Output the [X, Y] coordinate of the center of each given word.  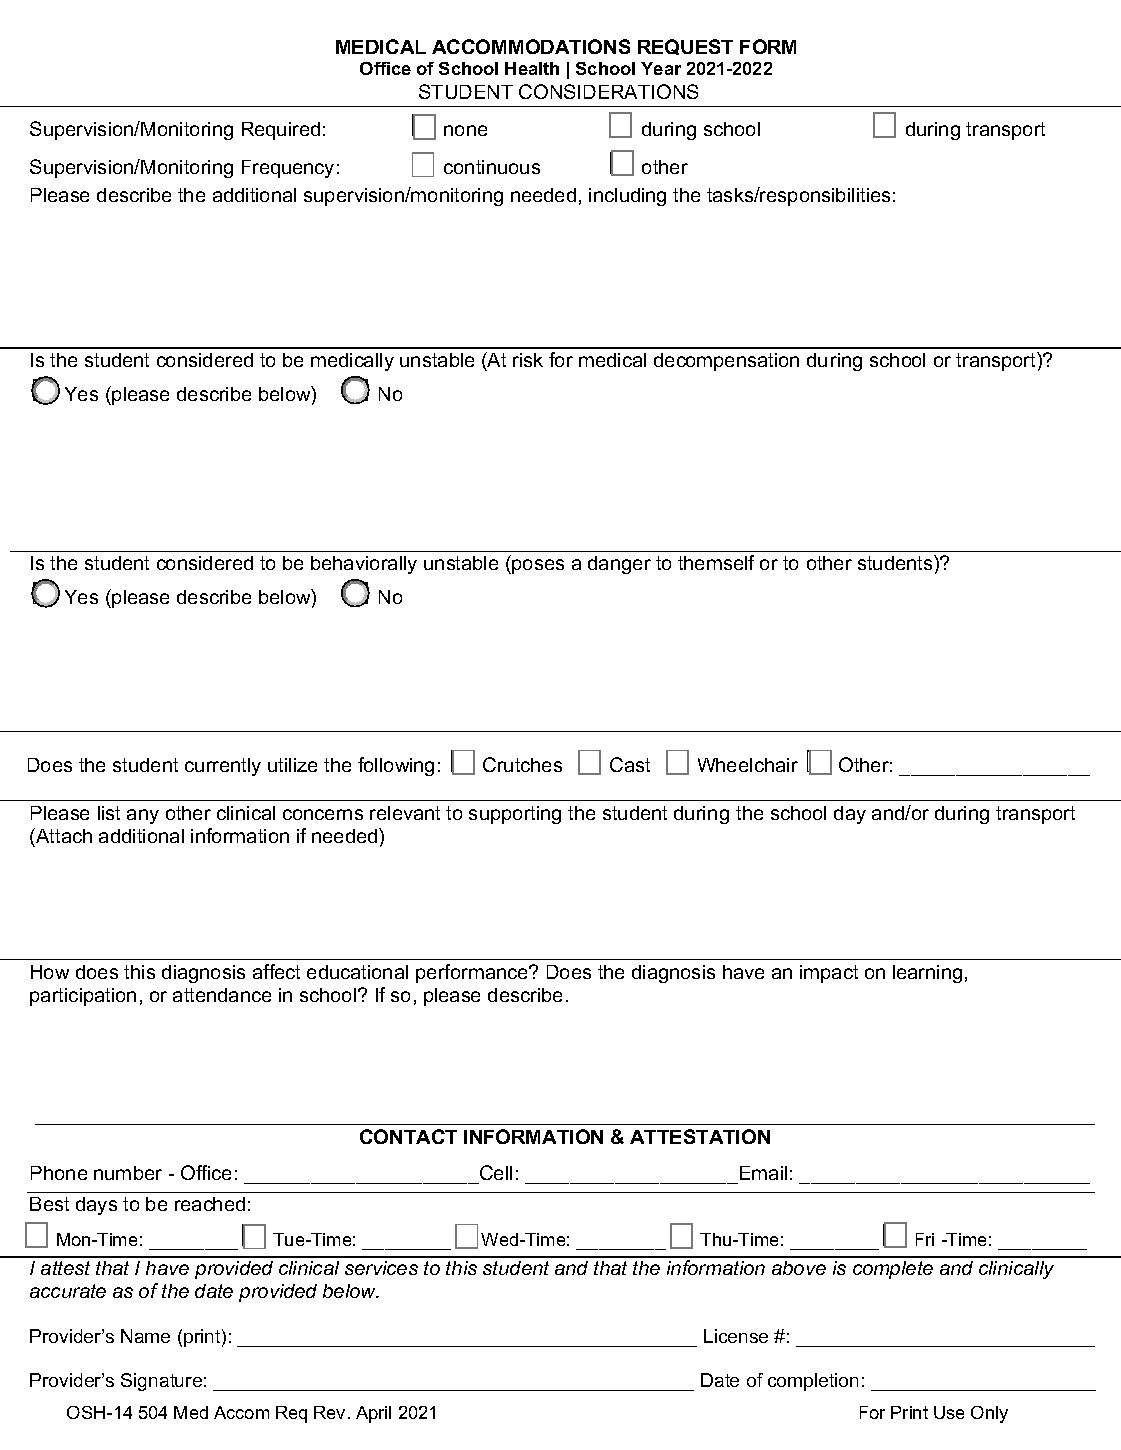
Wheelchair [748, 765]
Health [532, 68]
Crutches [522, 764]
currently [223, 767]
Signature [161, 1382]
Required [281, 131]
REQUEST [685, 47]
